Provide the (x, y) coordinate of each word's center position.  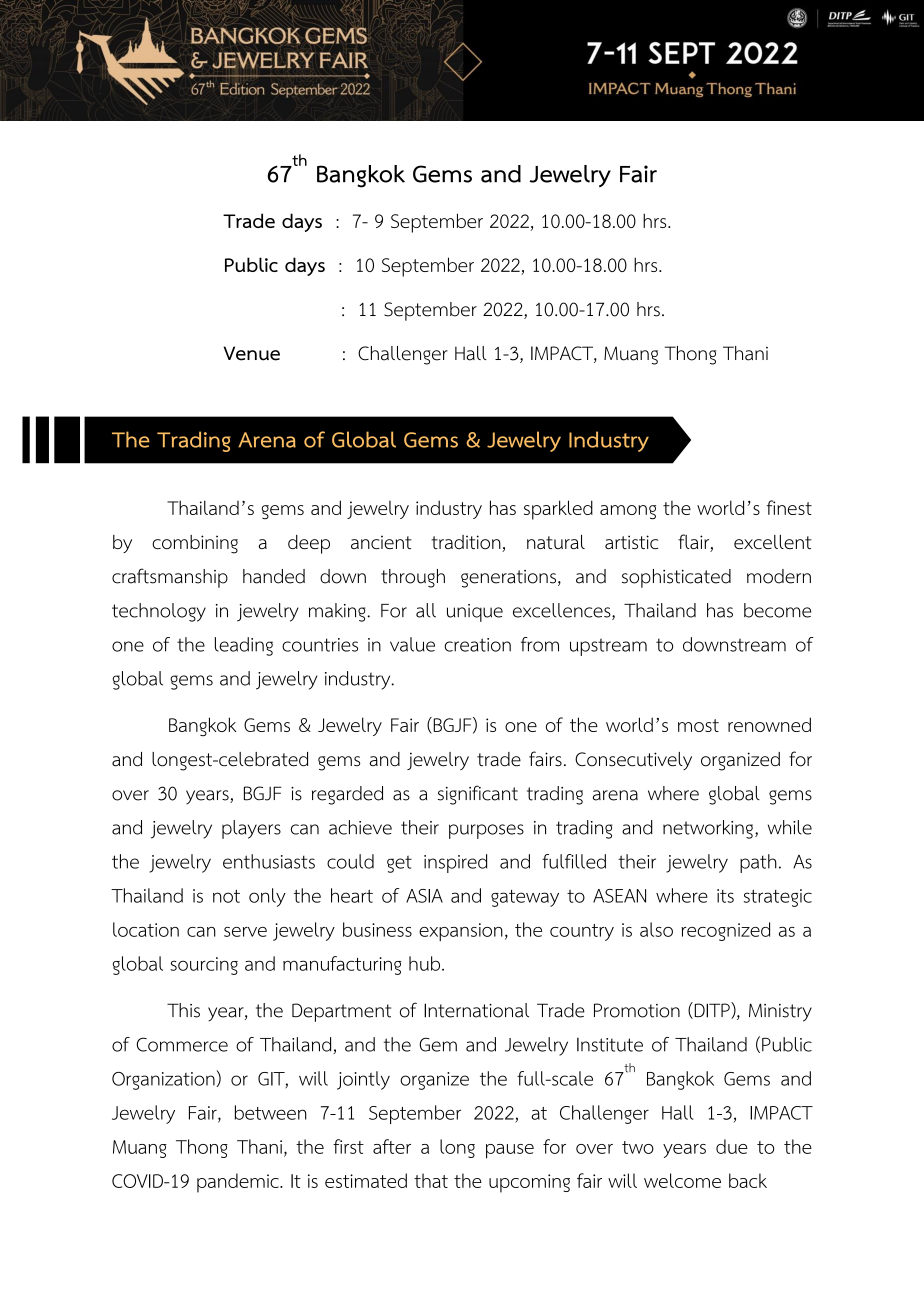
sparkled (558, 510)
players (251, 829)
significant (478, 795)
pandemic (239, 1183)
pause (510, 1151)
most (698, 725)
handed (274, 576)
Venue (251, 353)
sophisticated (676, 578)
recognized (725, 931)
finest (789, 507)
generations (510, 579)
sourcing (204, 966)
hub (426, 963)
